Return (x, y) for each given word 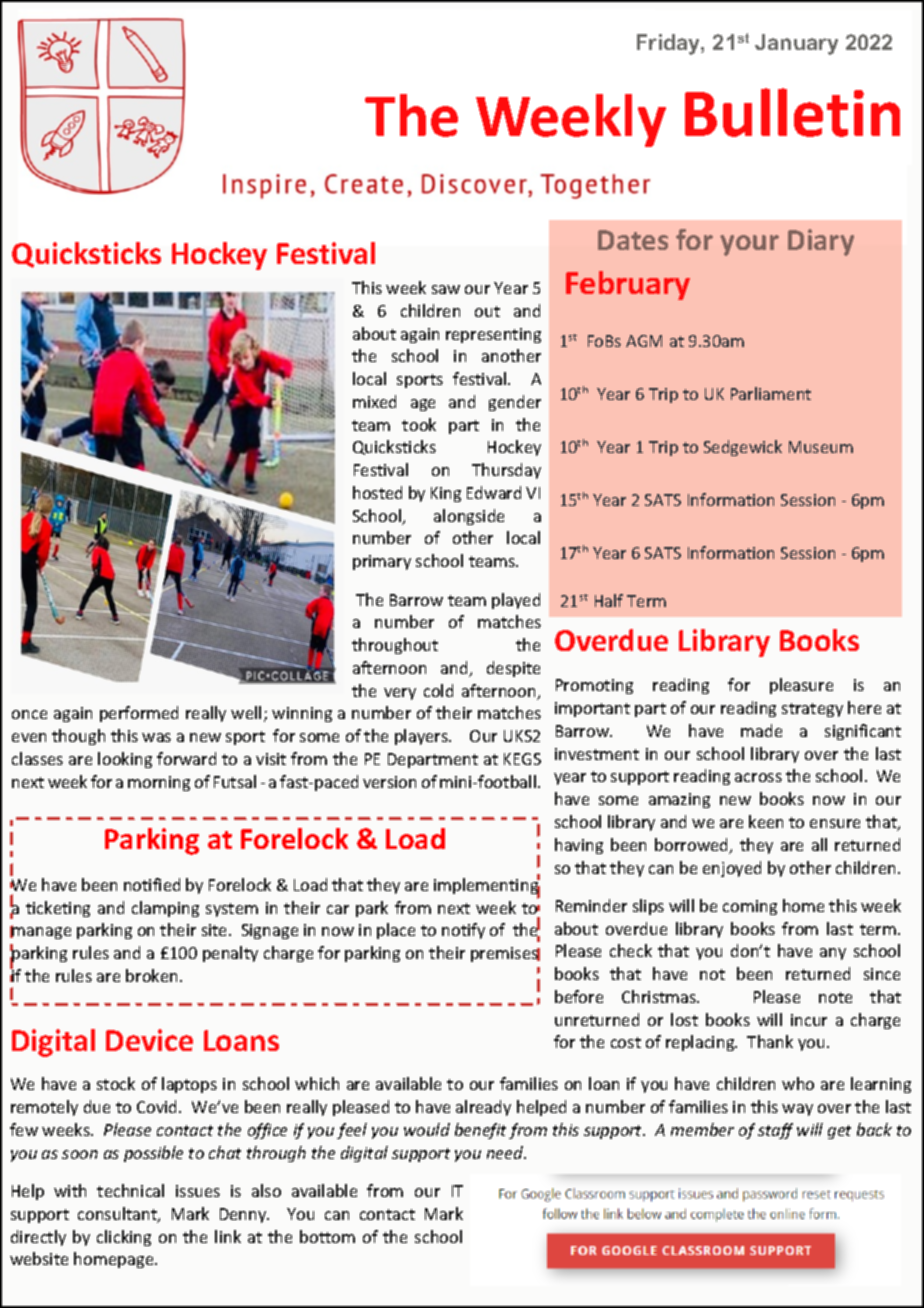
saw (446, 289)
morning (159, 783)
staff (775, 1131)
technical (130, 1190)
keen (766, 821)
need (506, 1152)
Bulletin (792, 112)
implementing (487, 886)
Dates (633, 240)
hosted (377, 492)
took (419, 424)
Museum (821, 447)
